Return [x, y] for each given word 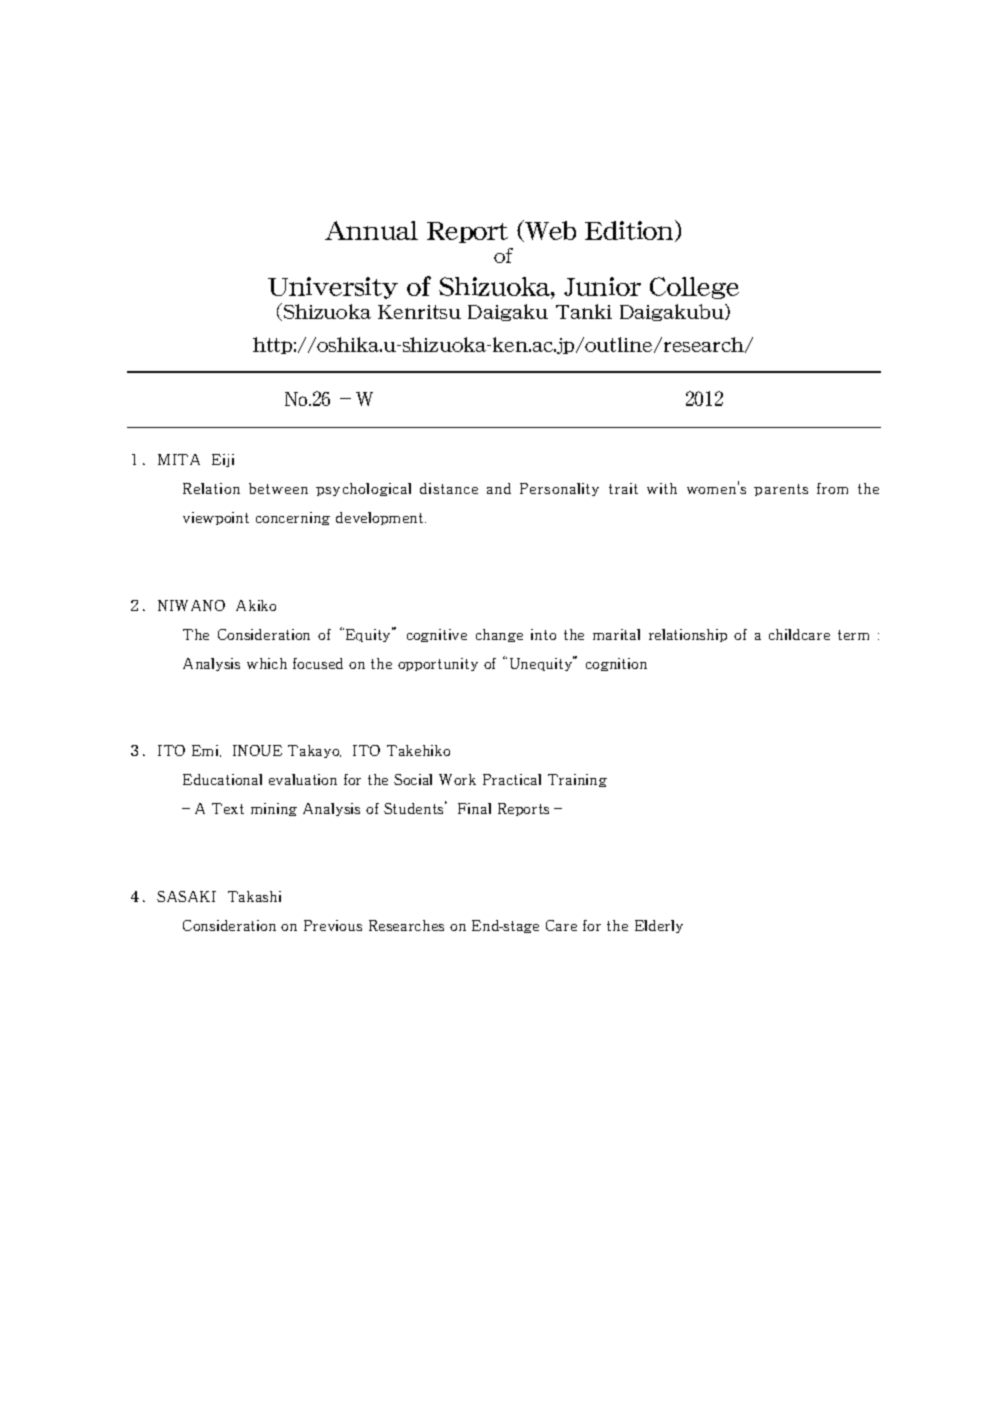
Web [549, 231]
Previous [333, 925]
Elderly [659, 926]
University [333, 288]
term [853, 635]
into [543, 634]
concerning [293, 518]
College [694, 288]
